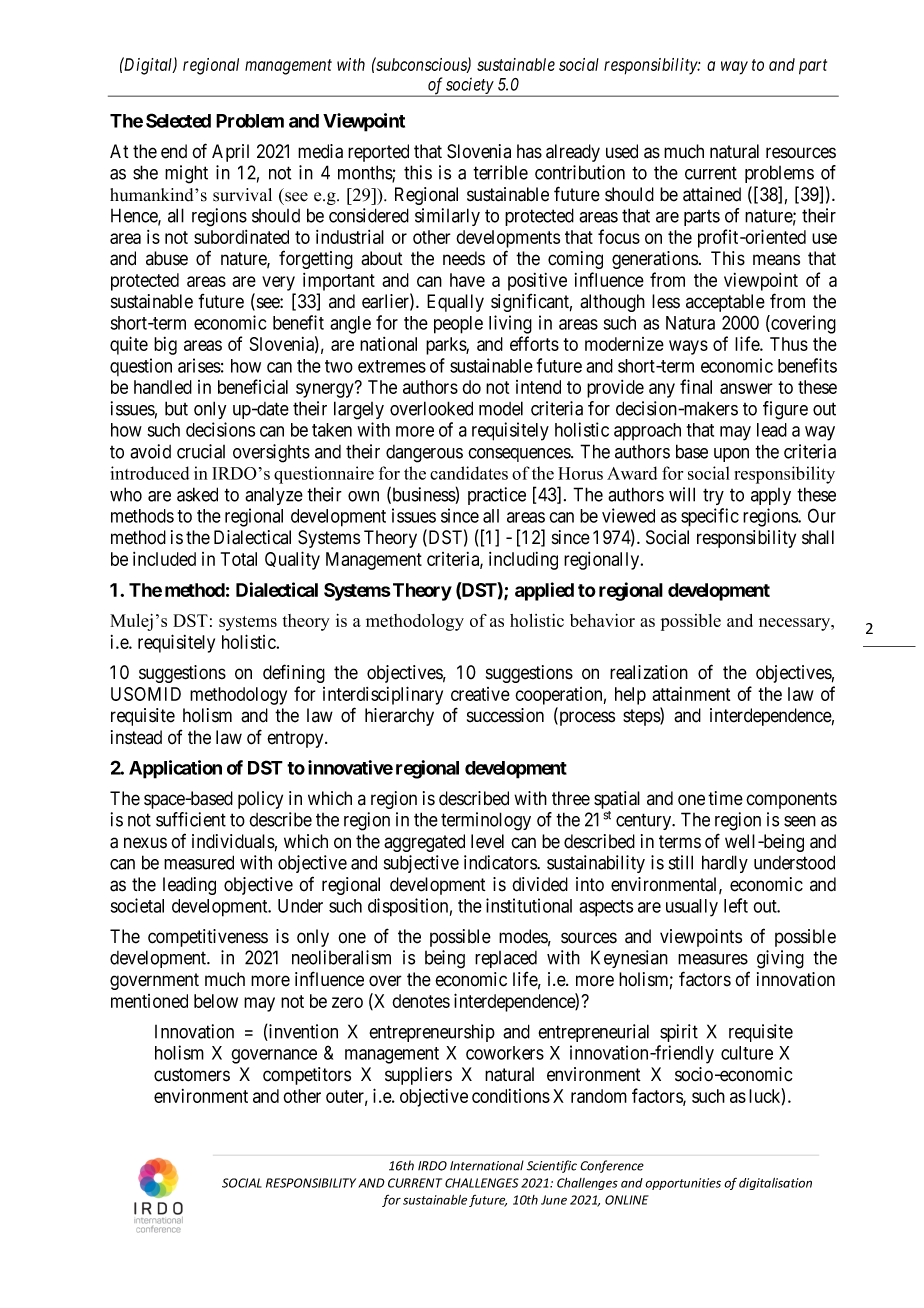 The image size is (924, 1308). Describe the element at coordinates (178, 120) in the document. I see `Selected` at that location.
